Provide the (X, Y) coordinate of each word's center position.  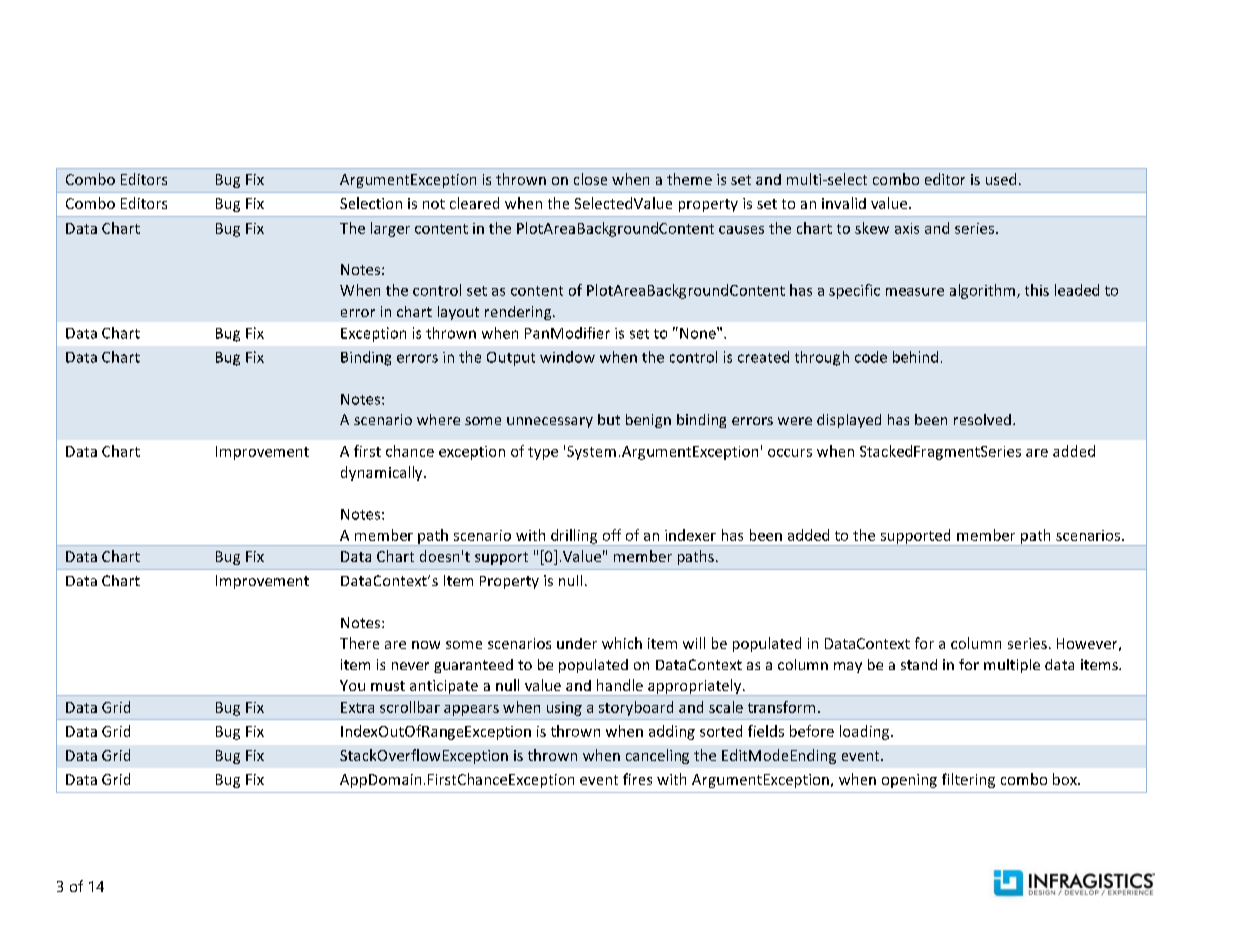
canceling (657, 756)
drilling (574, 537)
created (763, 357)
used (1001, 179)
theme (689, 179)
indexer (690, 535)
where (438, 419)
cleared (474, 203)
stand (919, 664)
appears (471, 710)
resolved (982, 419)
